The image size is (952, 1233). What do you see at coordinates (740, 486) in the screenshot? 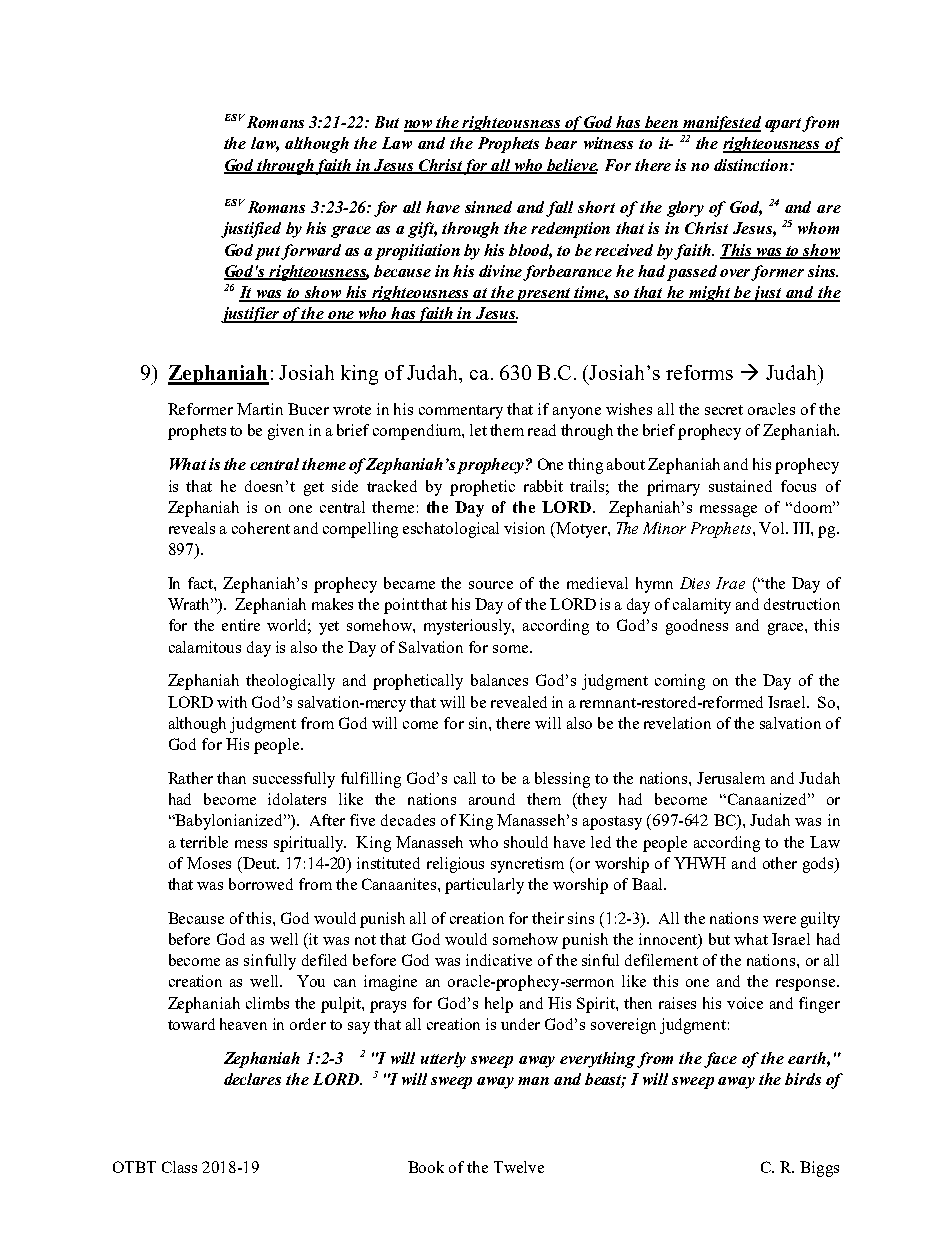
I see `sustained` at bounding box center [740, 486].
